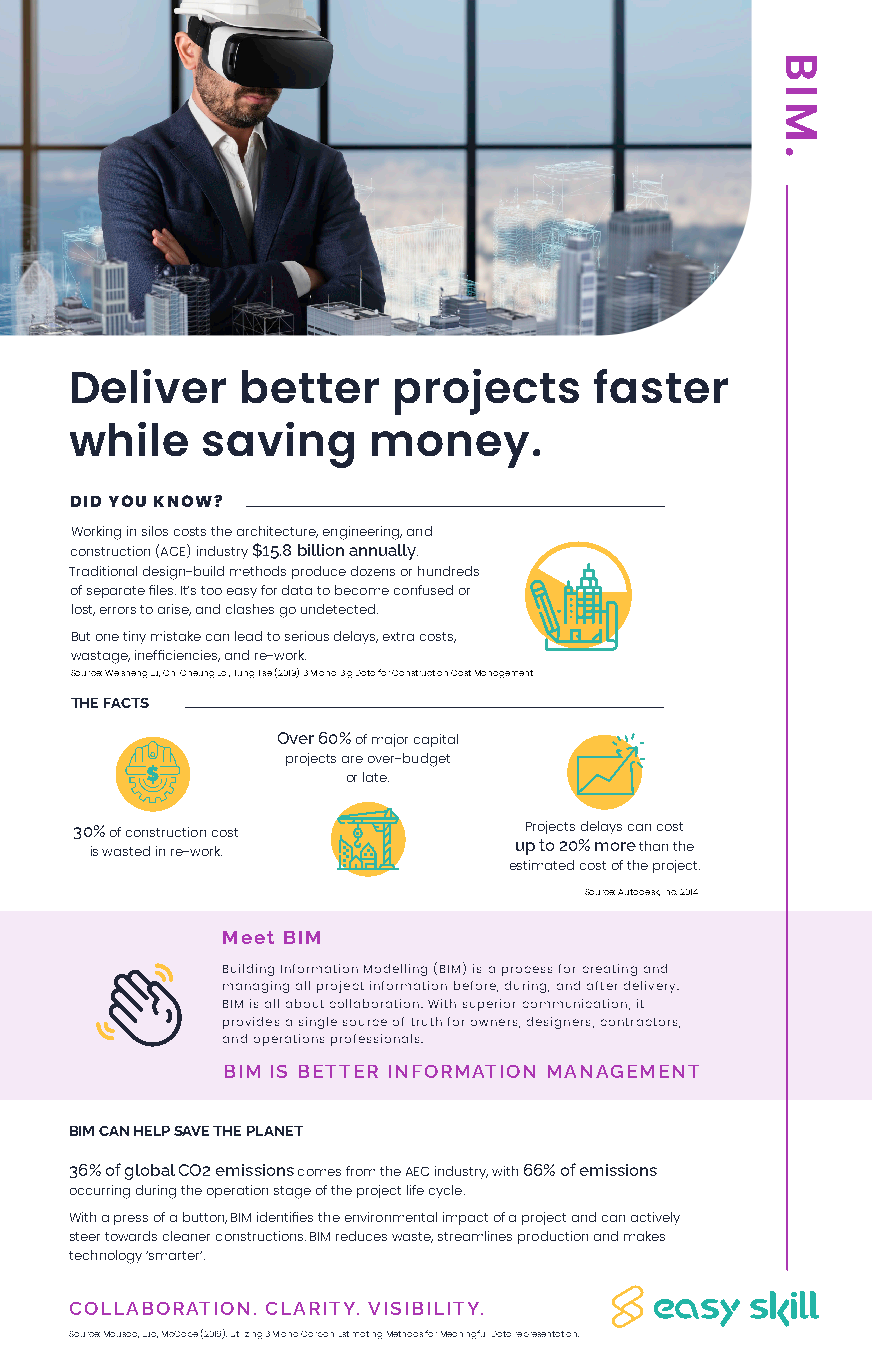 The height and width of the image is (1372, 872). Describe the element at coordinates (615, 846) in the image. I see `more` at that location.
